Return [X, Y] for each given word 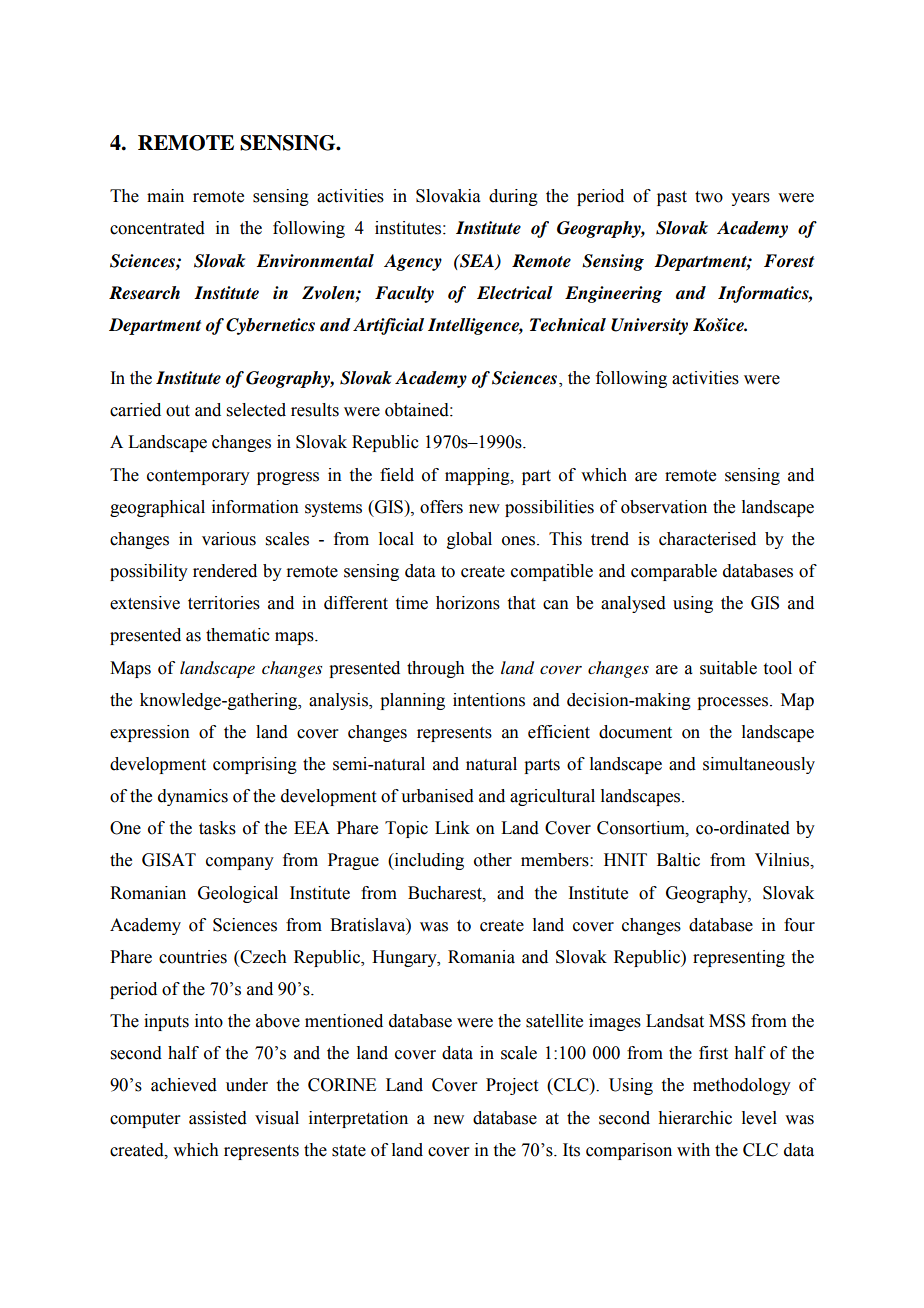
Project [512, 1086]
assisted [218, 1118]
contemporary [198, 477]
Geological [238, 894]
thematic [238, 635]
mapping [478, 476]
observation [664, 507]
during [513, 197]
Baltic [678, 860]
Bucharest [446, 893]
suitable [728, 668]
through [436, 669]
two [709, 197]
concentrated [157, 228]
